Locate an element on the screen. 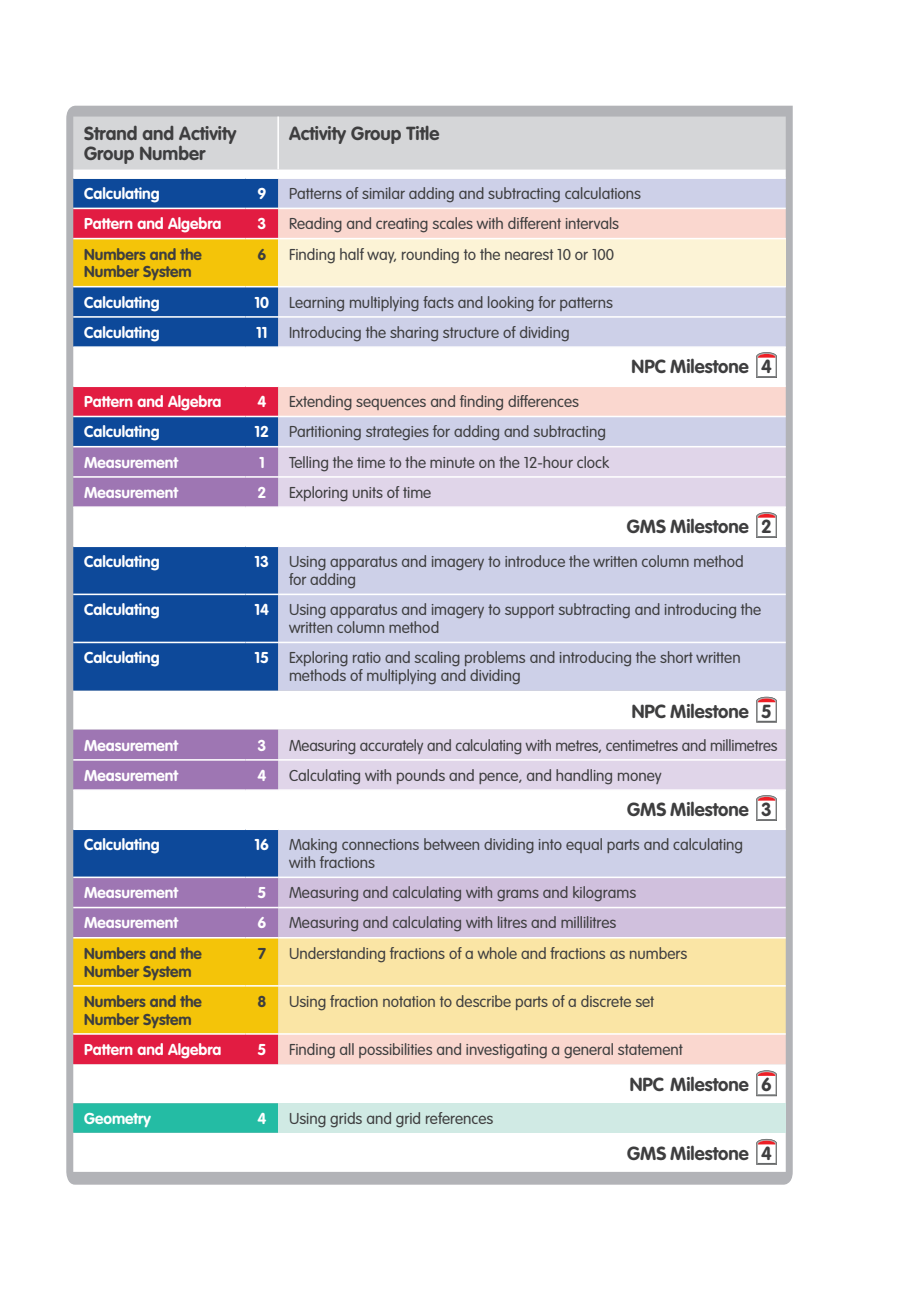  Geometry is located at coordinates (117, 1120).
